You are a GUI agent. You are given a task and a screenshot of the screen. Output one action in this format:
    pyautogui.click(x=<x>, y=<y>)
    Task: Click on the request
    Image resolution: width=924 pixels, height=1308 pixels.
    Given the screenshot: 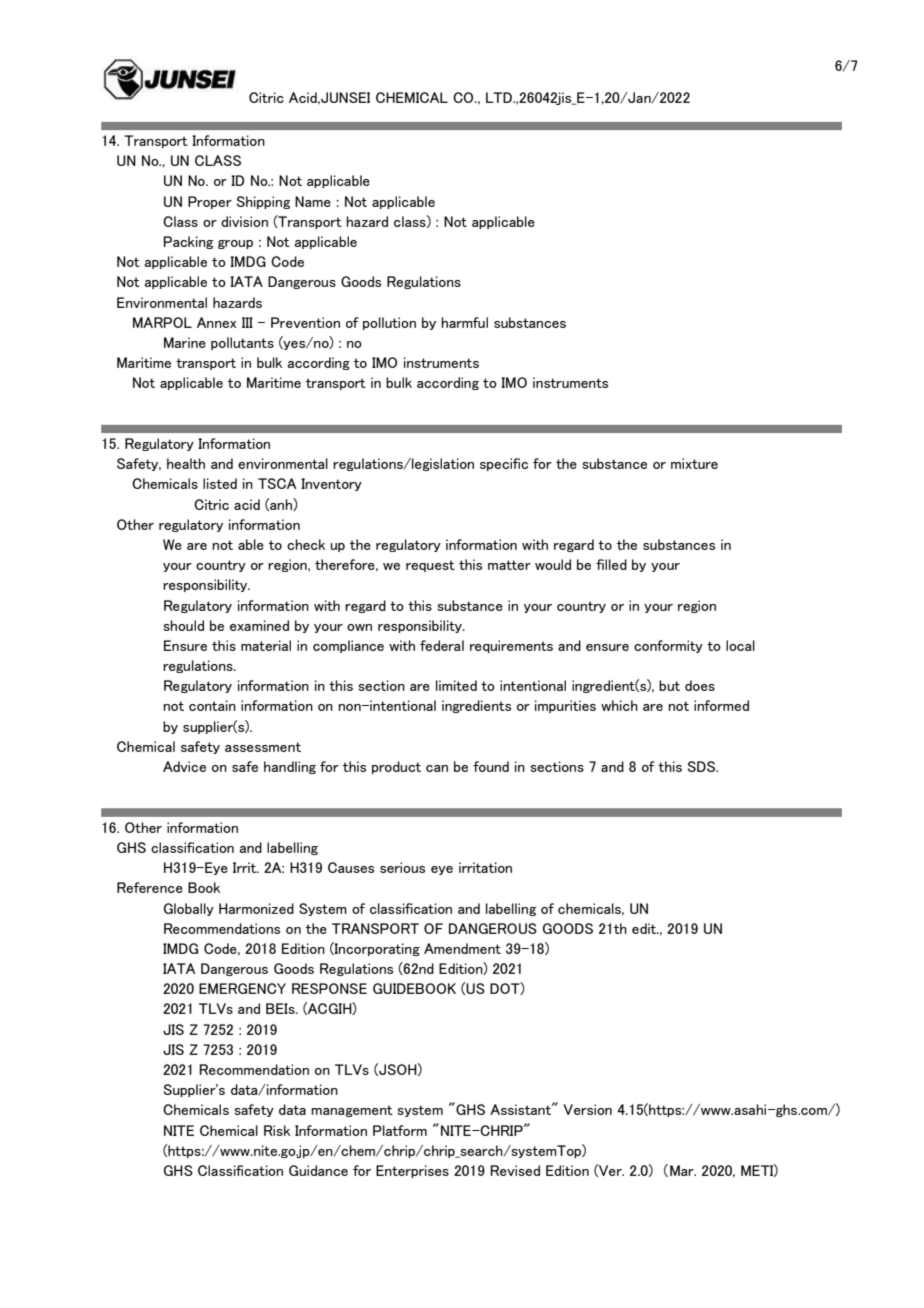 What is the action you would take?
    pyautogui.click(x=430, y=566)
